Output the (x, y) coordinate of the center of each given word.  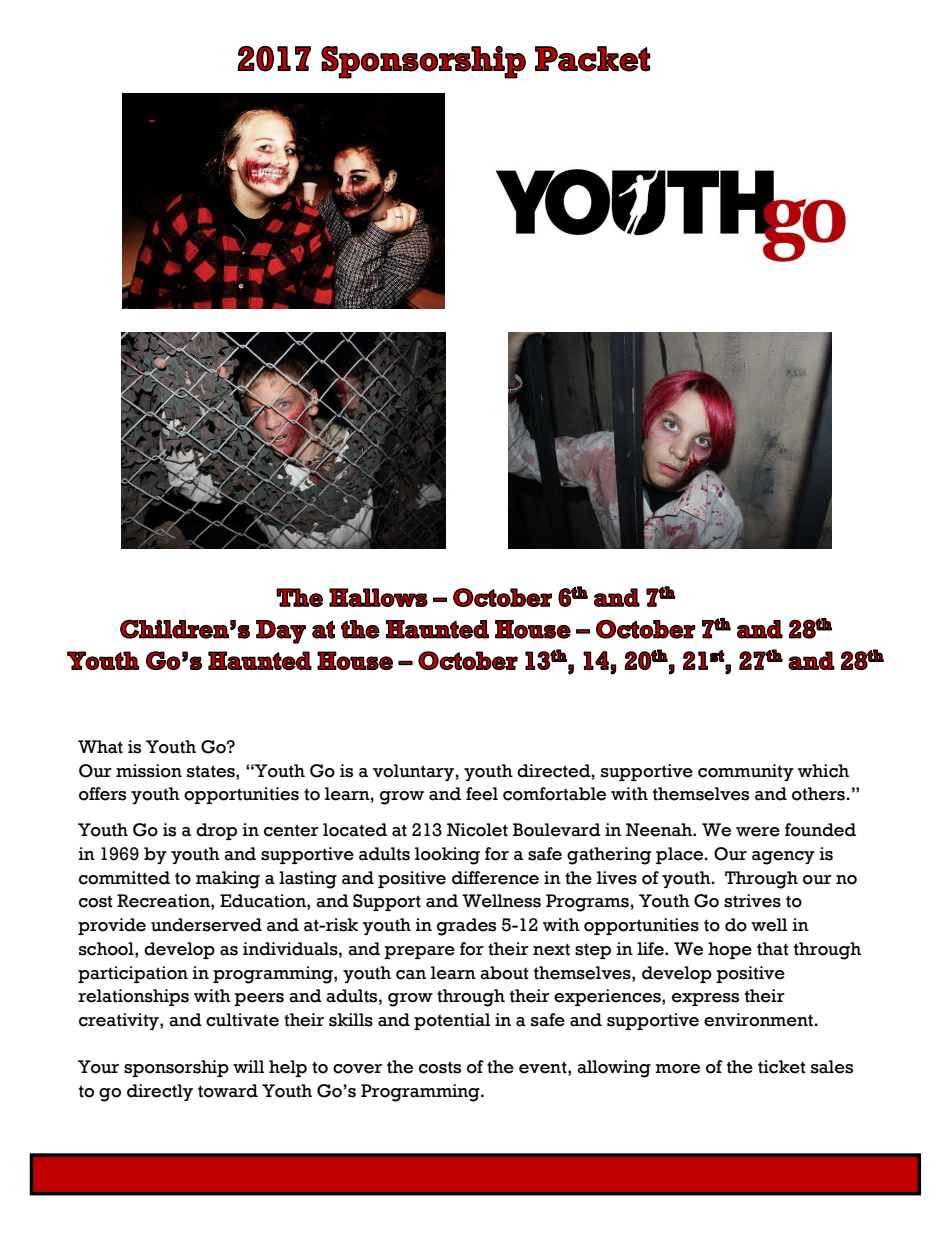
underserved (206, 925)
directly (160, 1092)
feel (482, 794)
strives (752, 901)
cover (357, 1069)
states (212, 771)
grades (466, 927)
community (746, 772)
